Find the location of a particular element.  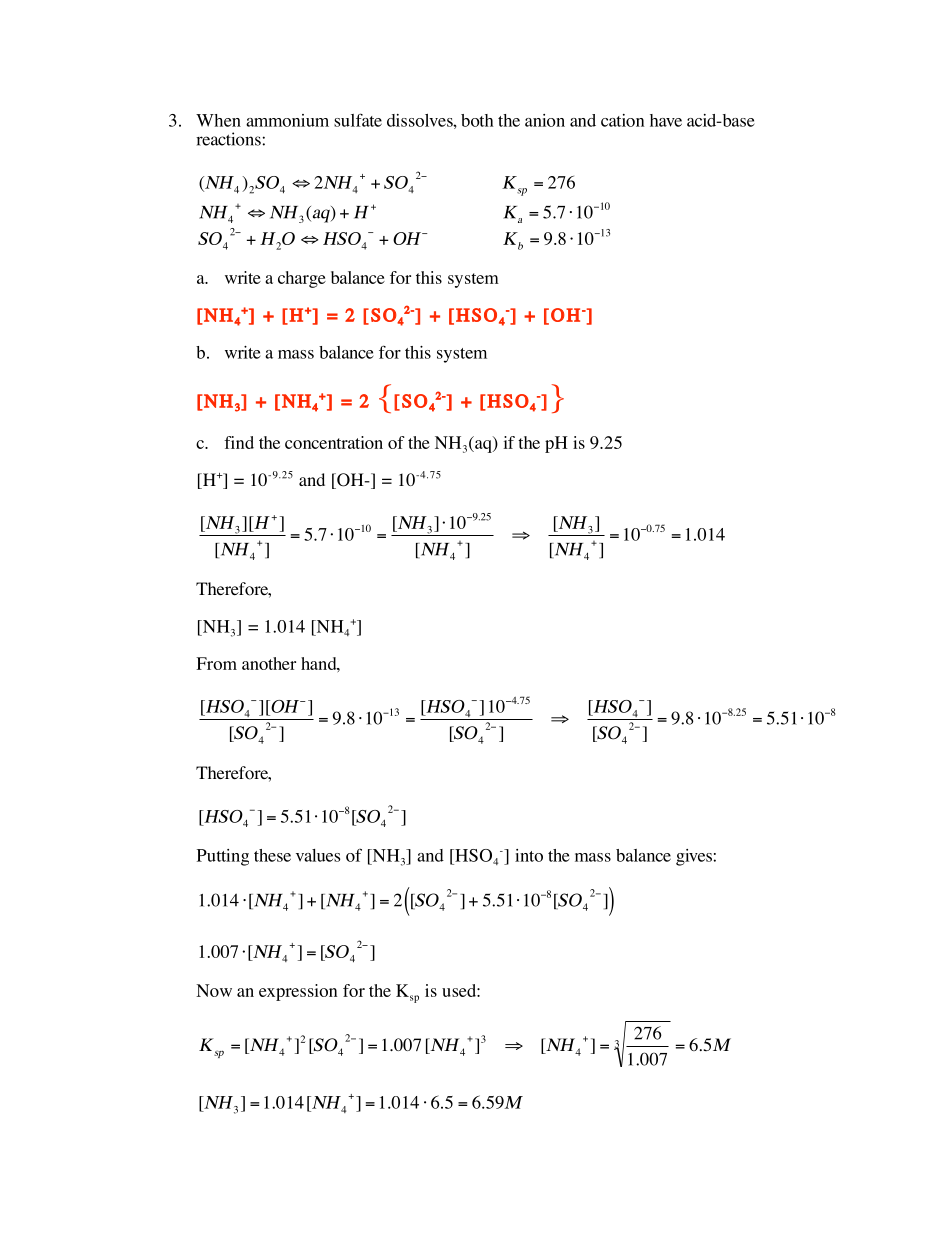

cation is located at coordinates (622, 120).
